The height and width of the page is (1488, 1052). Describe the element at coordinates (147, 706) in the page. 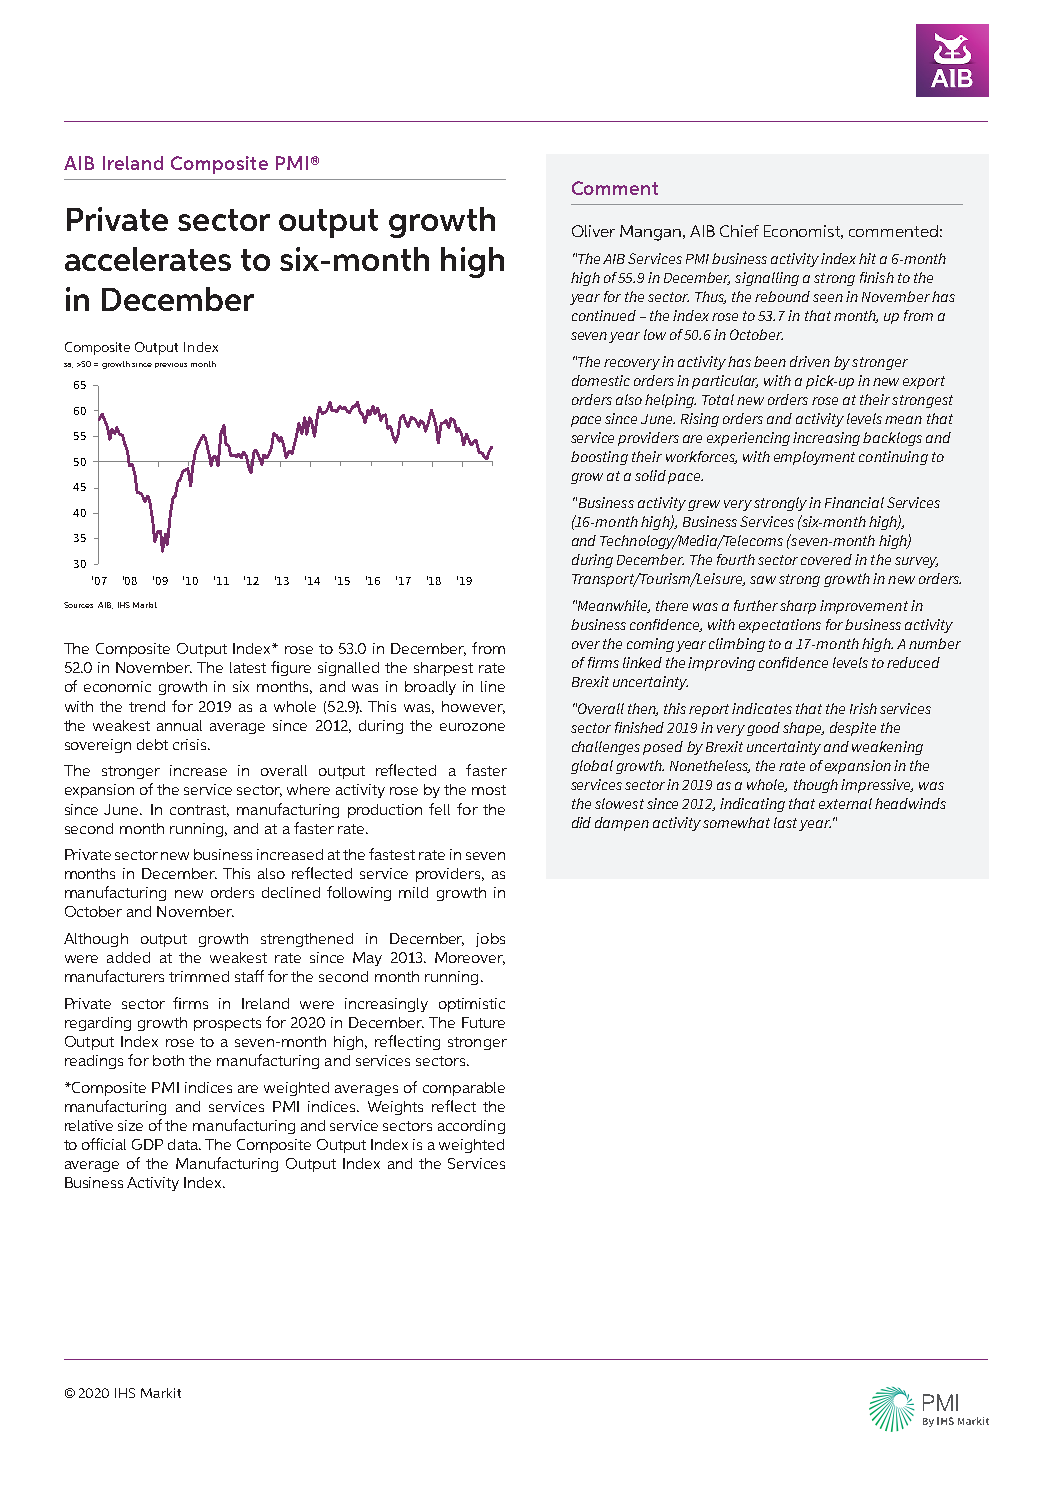

I see `trend` at that location.
